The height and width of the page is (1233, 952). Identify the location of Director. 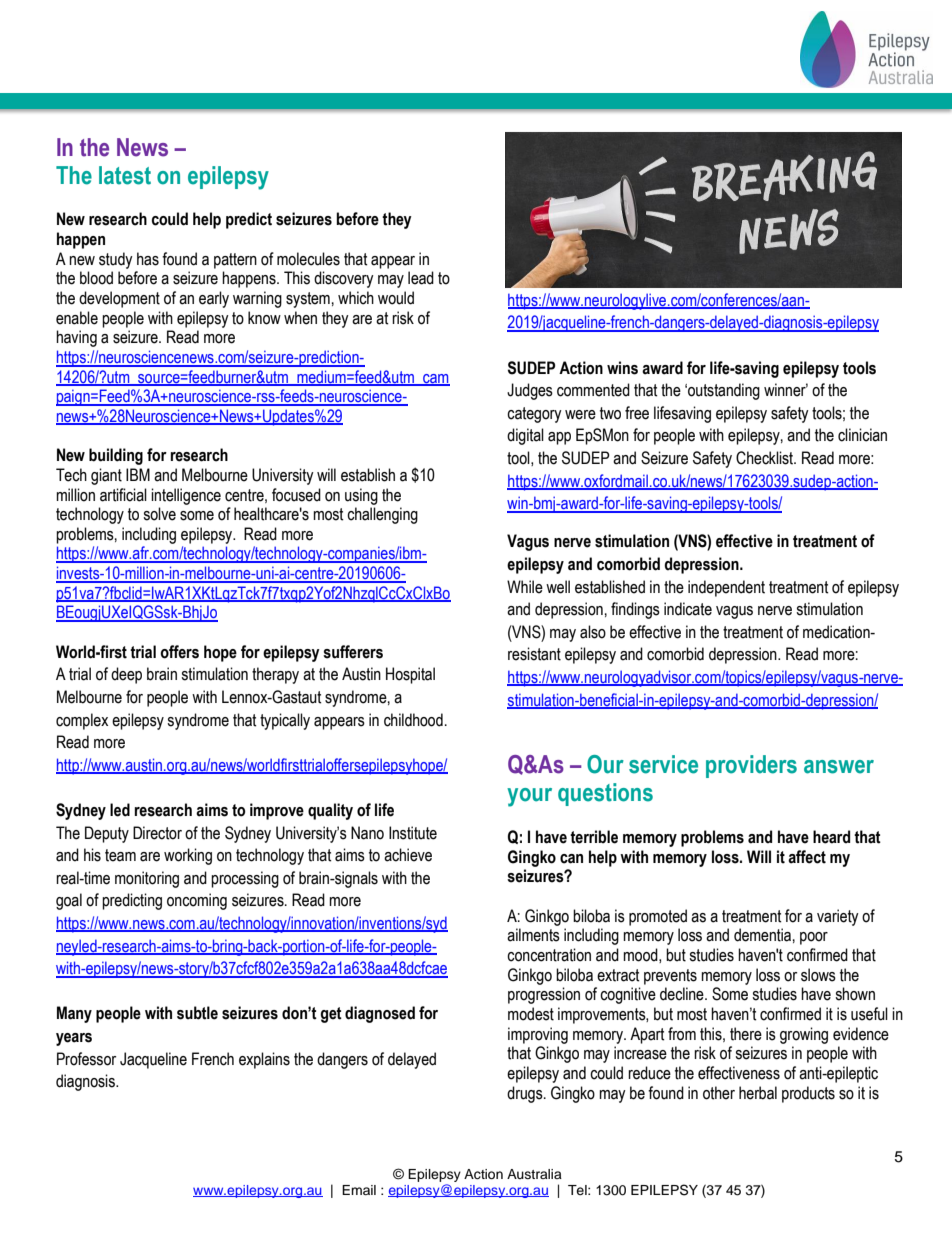
(157, 833).
